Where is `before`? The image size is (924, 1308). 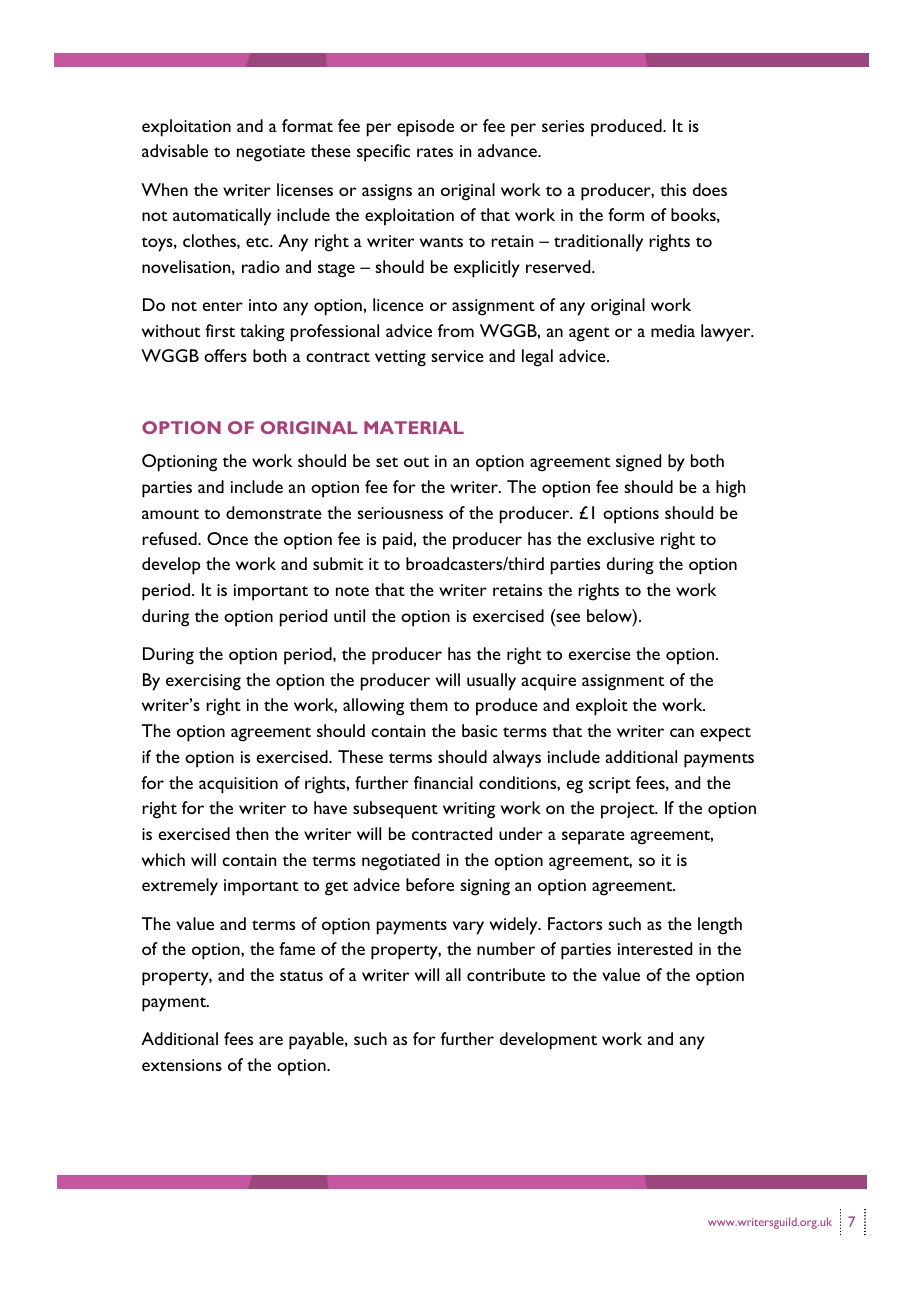 before is located at coordinates (430, 884).
